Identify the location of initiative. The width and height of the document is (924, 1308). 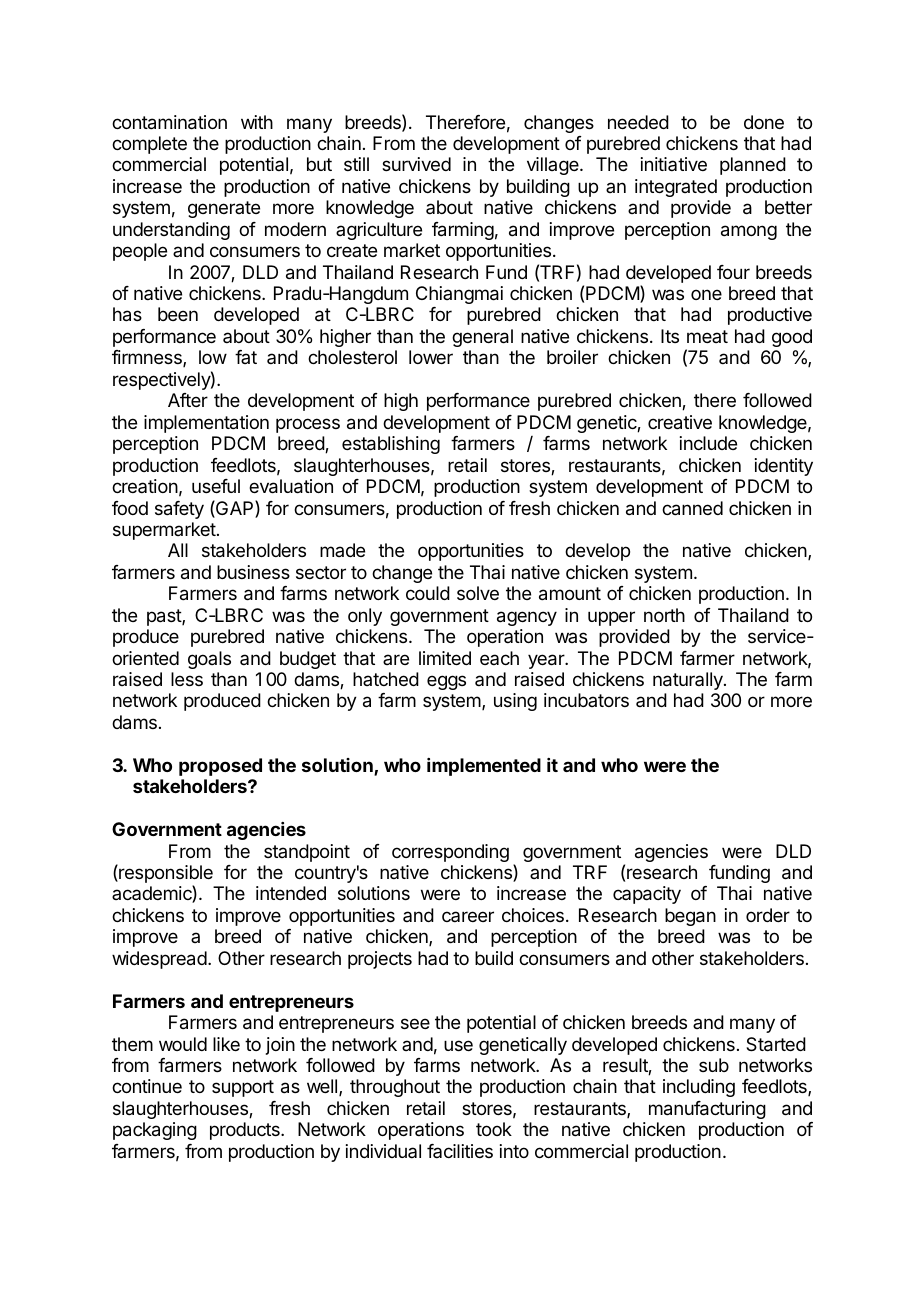
(674, 164).
